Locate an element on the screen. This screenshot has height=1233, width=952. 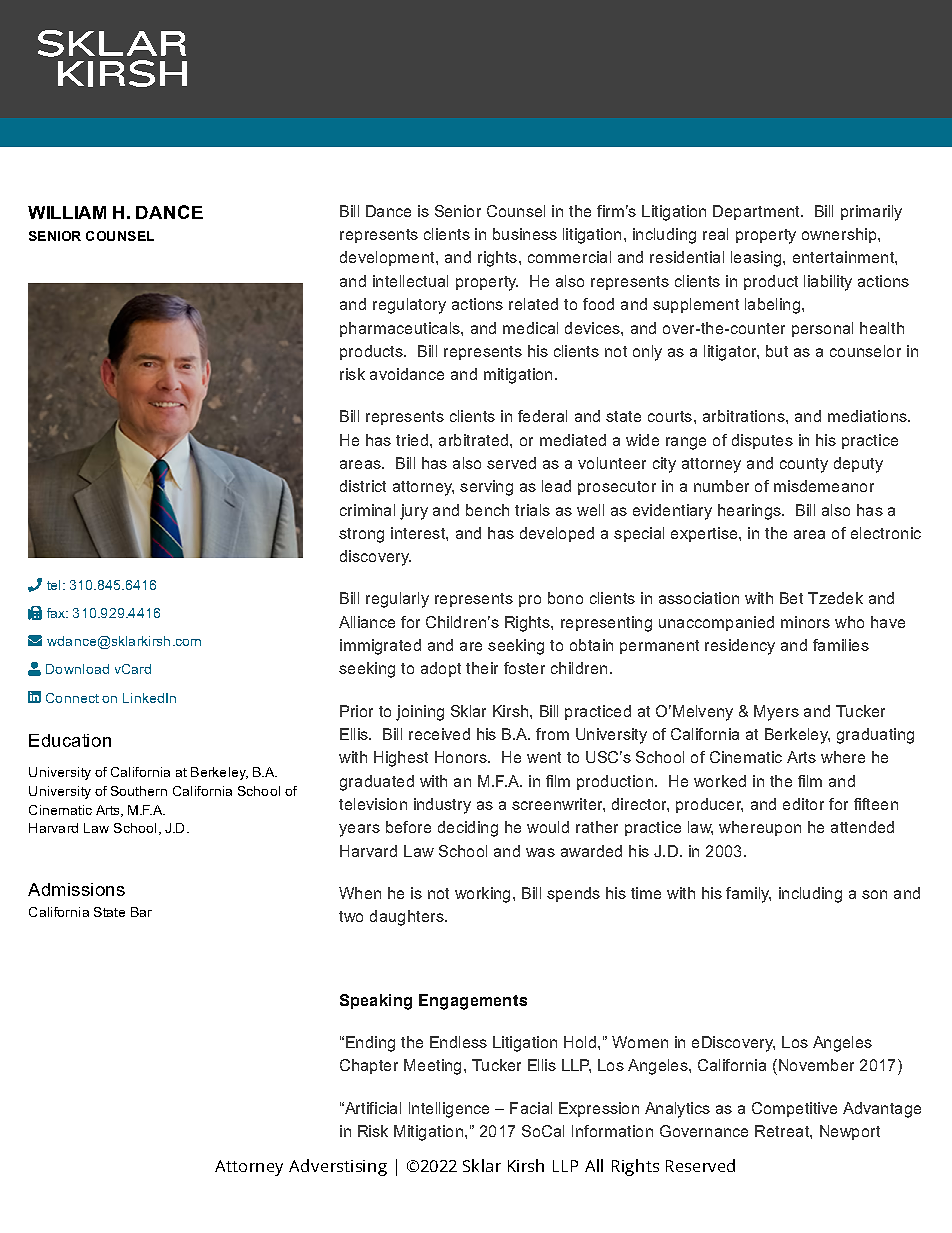
serving is located at coordinates (486, 488).
